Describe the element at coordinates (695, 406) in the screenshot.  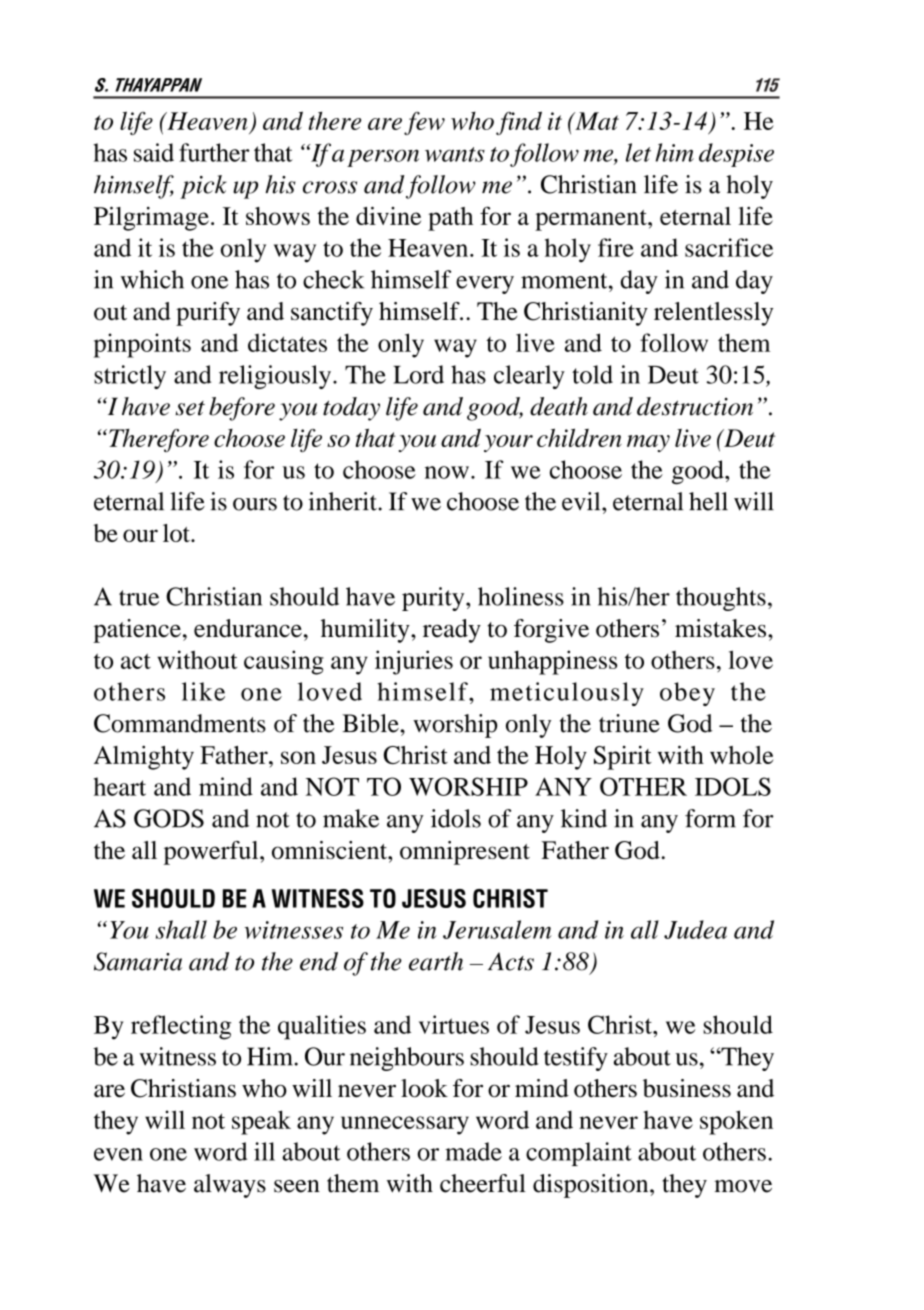
I see `destruction` at that location.
